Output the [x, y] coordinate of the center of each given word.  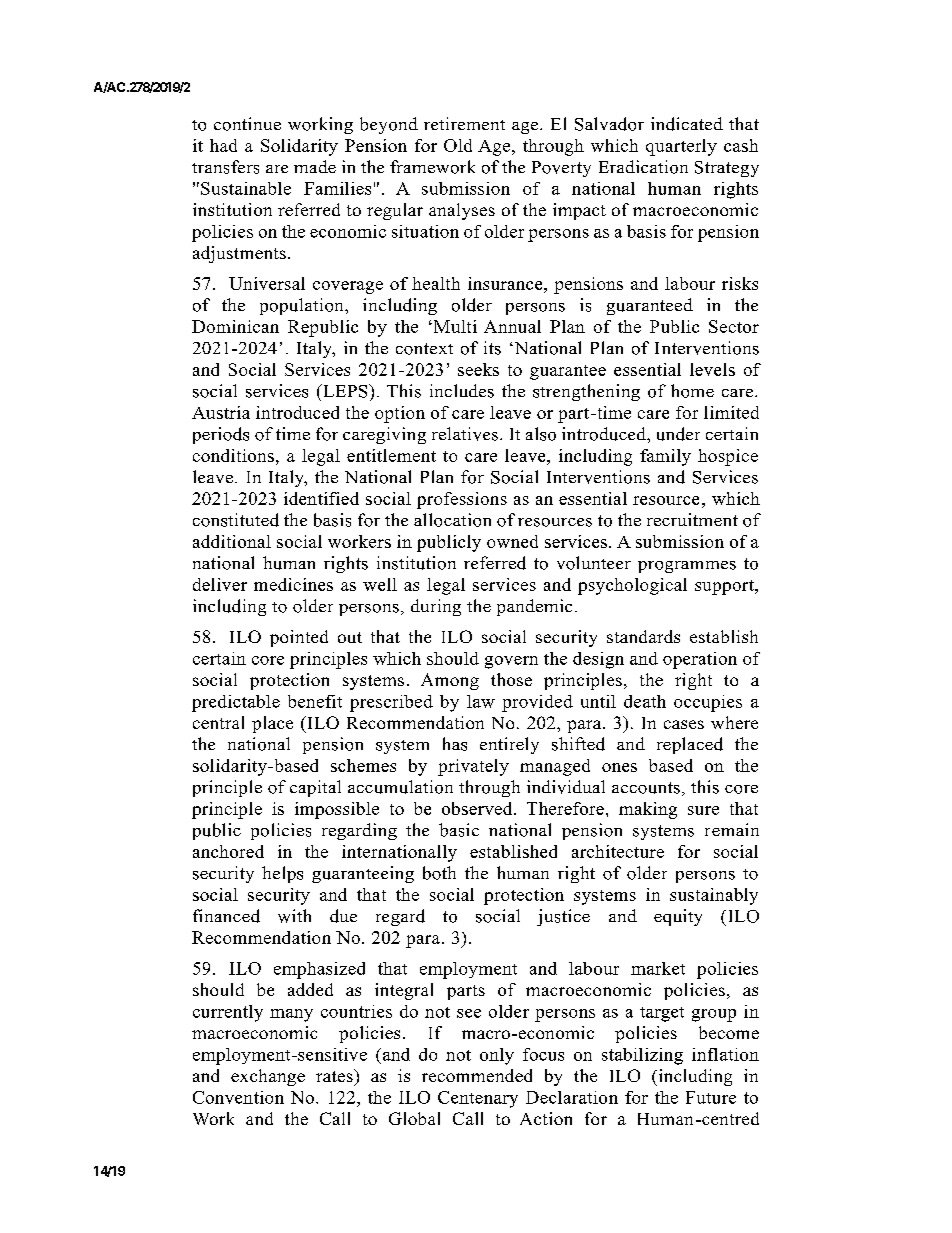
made [315, 166]
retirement [464, 123]
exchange [268, 1077]
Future [711, 1097]
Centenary [478, 1099]
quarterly [681, 147]
